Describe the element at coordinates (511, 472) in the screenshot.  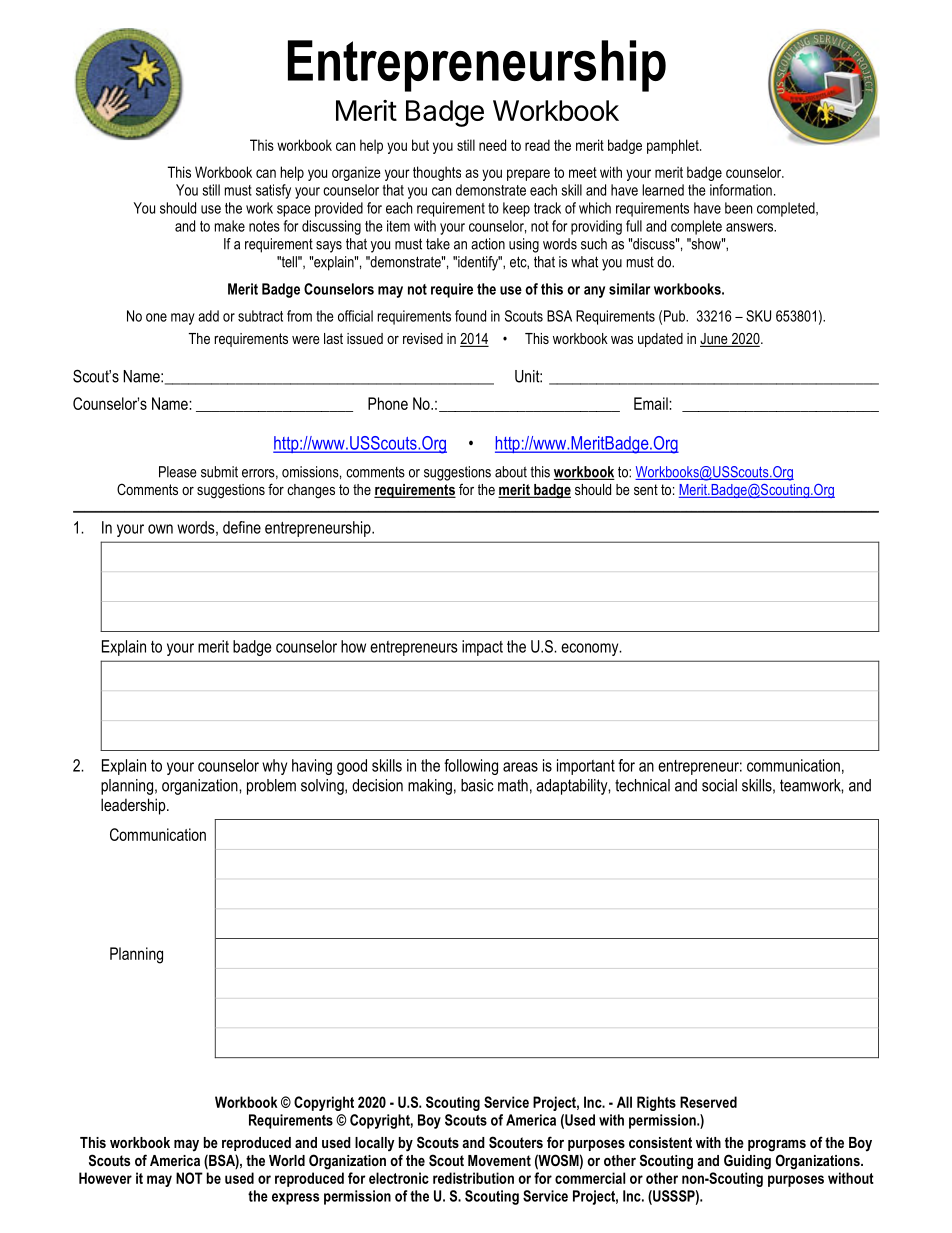
I see `about` at that location.
